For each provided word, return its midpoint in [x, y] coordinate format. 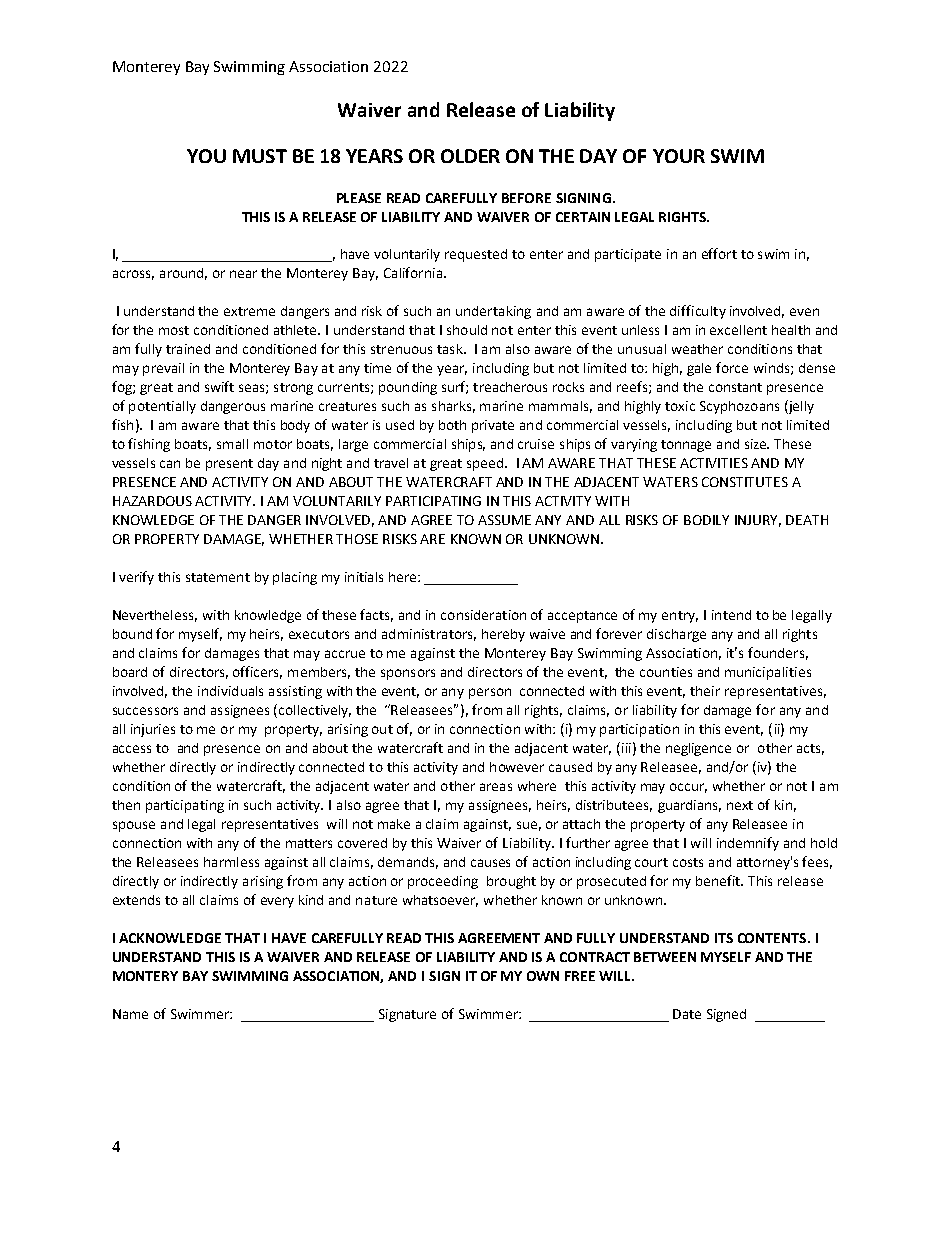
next [740, 805]
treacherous [510, 387]
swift [219, 386]
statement [218, 577]
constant [735, 387]
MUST [260, 156]
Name [130, 1014]
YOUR [679, 156]
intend [731, 615]
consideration [483, 615]
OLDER [470, 156]
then [126, 805]
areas [496, 787]
